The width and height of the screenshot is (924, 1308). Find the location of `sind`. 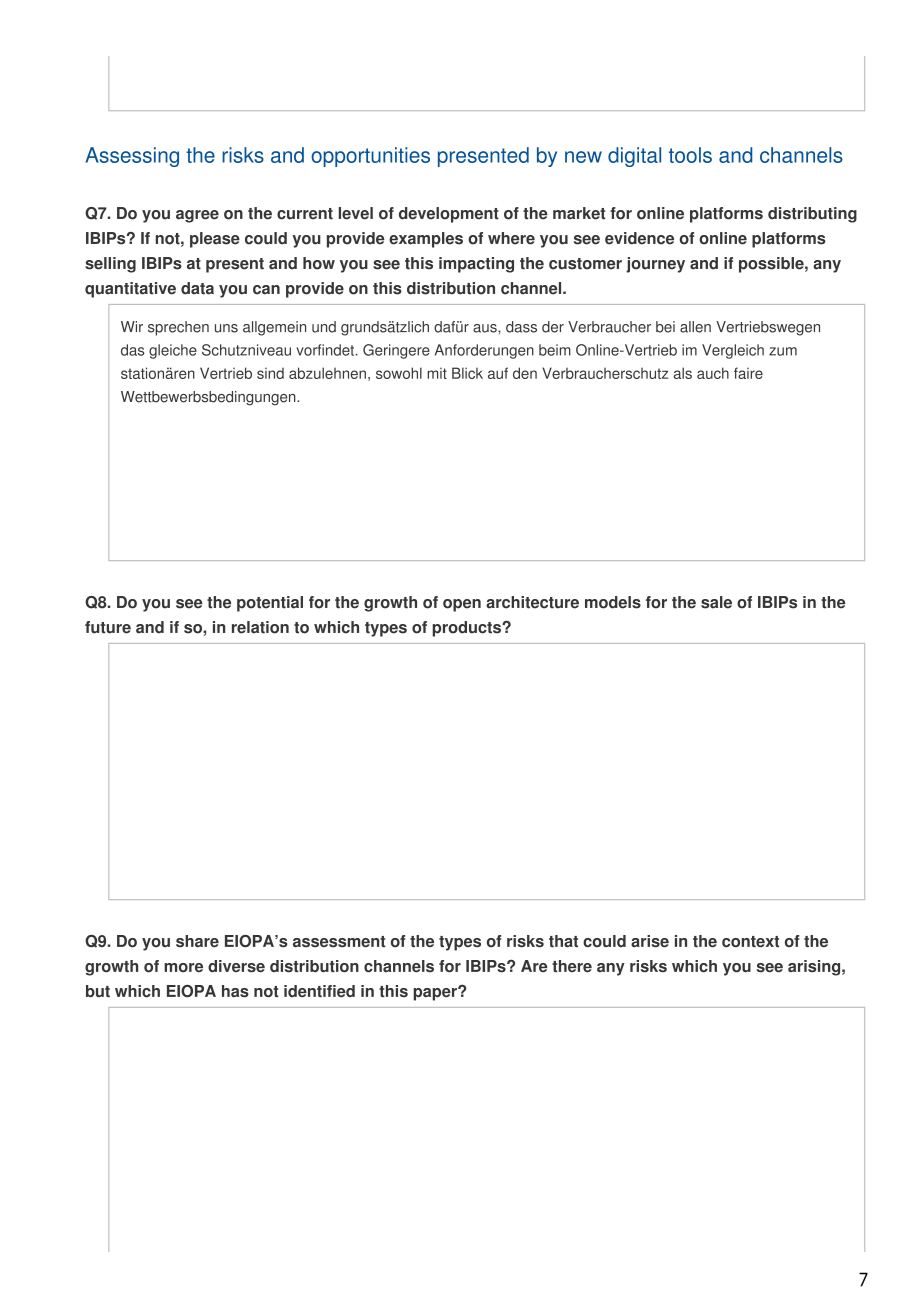

sind is located at coordinates (270, 373).
